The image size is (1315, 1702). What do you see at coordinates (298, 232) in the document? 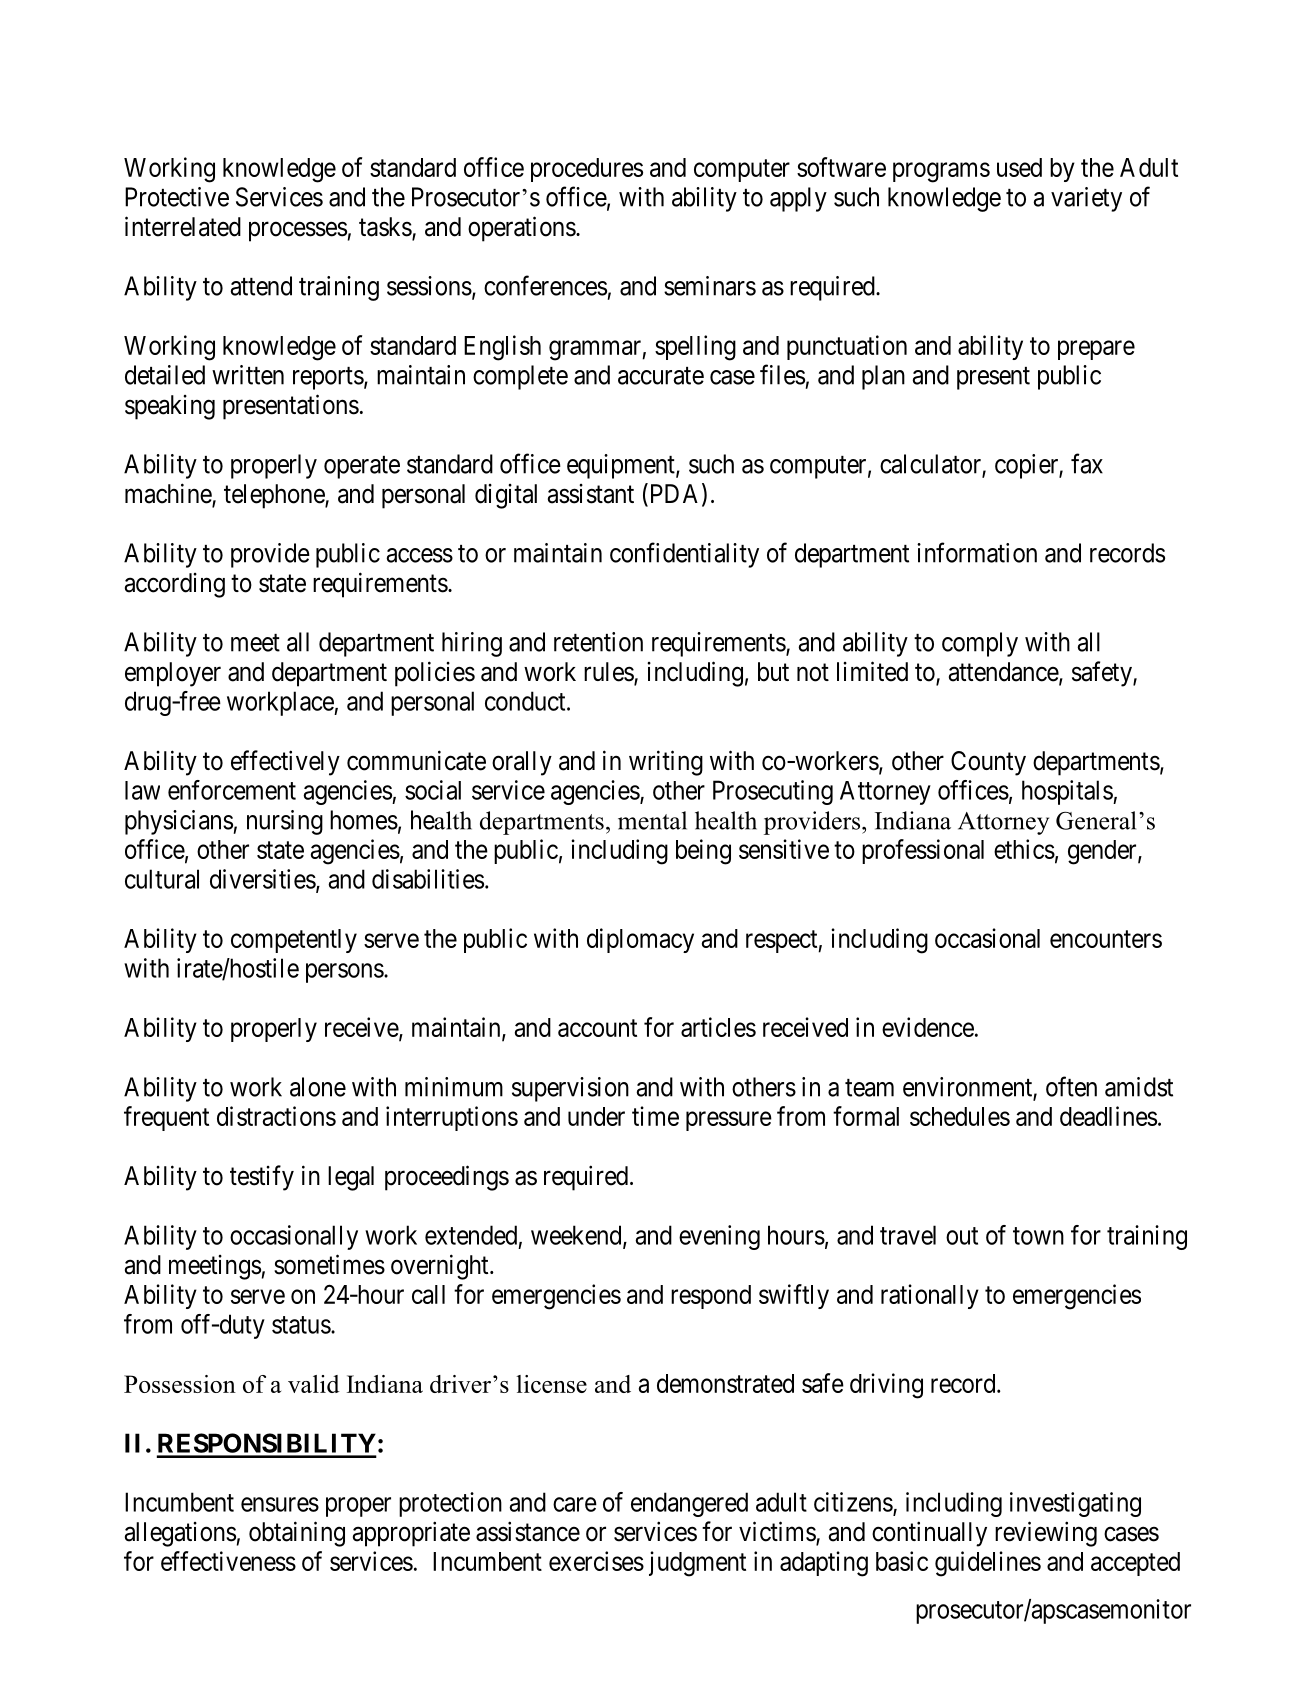
I see `processes` at bounding box center [298, 232].
